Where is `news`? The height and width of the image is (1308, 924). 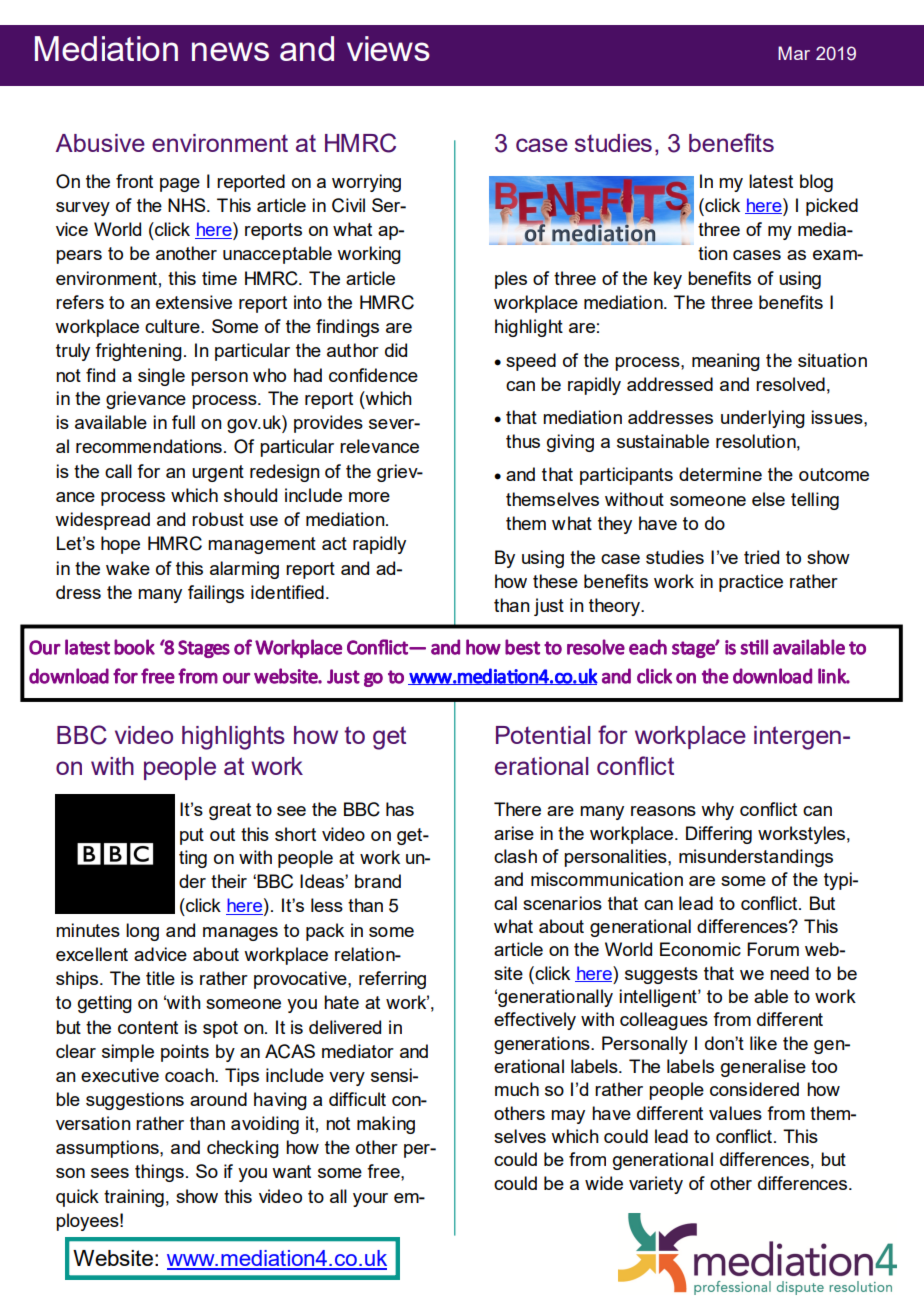 news is located at coordinates (230, 51).
